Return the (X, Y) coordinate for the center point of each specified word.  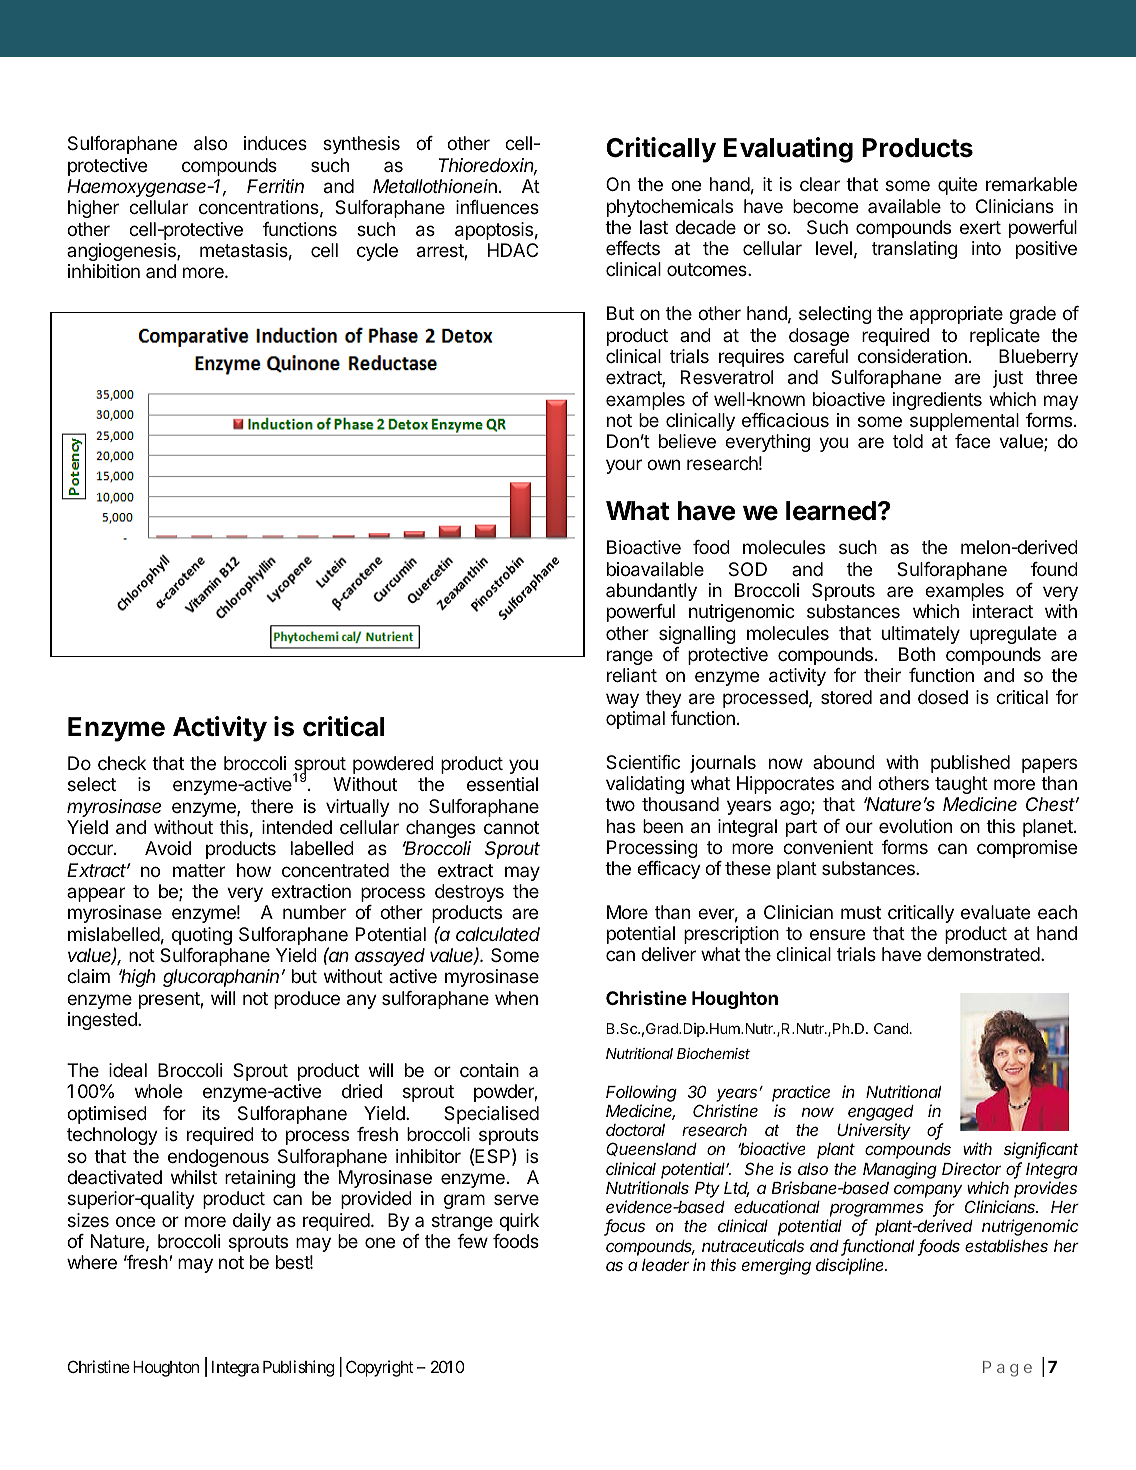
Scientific (643, 762)
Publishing (298, 1368)
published (970, 764)
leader (665, 1265)
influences (497, 207)
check (122, 763)
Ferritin (275, 186)
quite (957, 186)
